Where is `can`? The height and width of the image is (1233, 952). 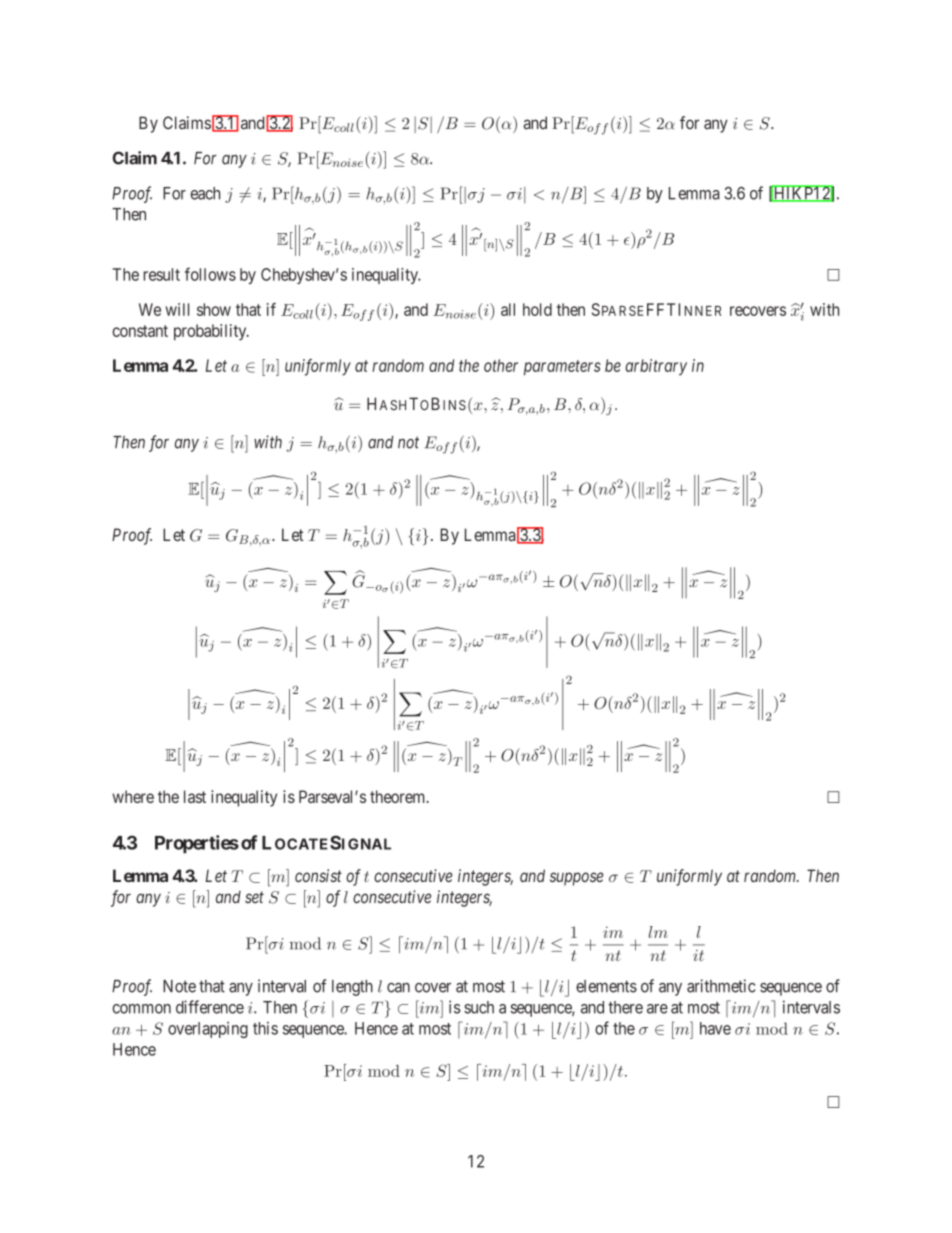
can is located at coordinates (398, 988).
